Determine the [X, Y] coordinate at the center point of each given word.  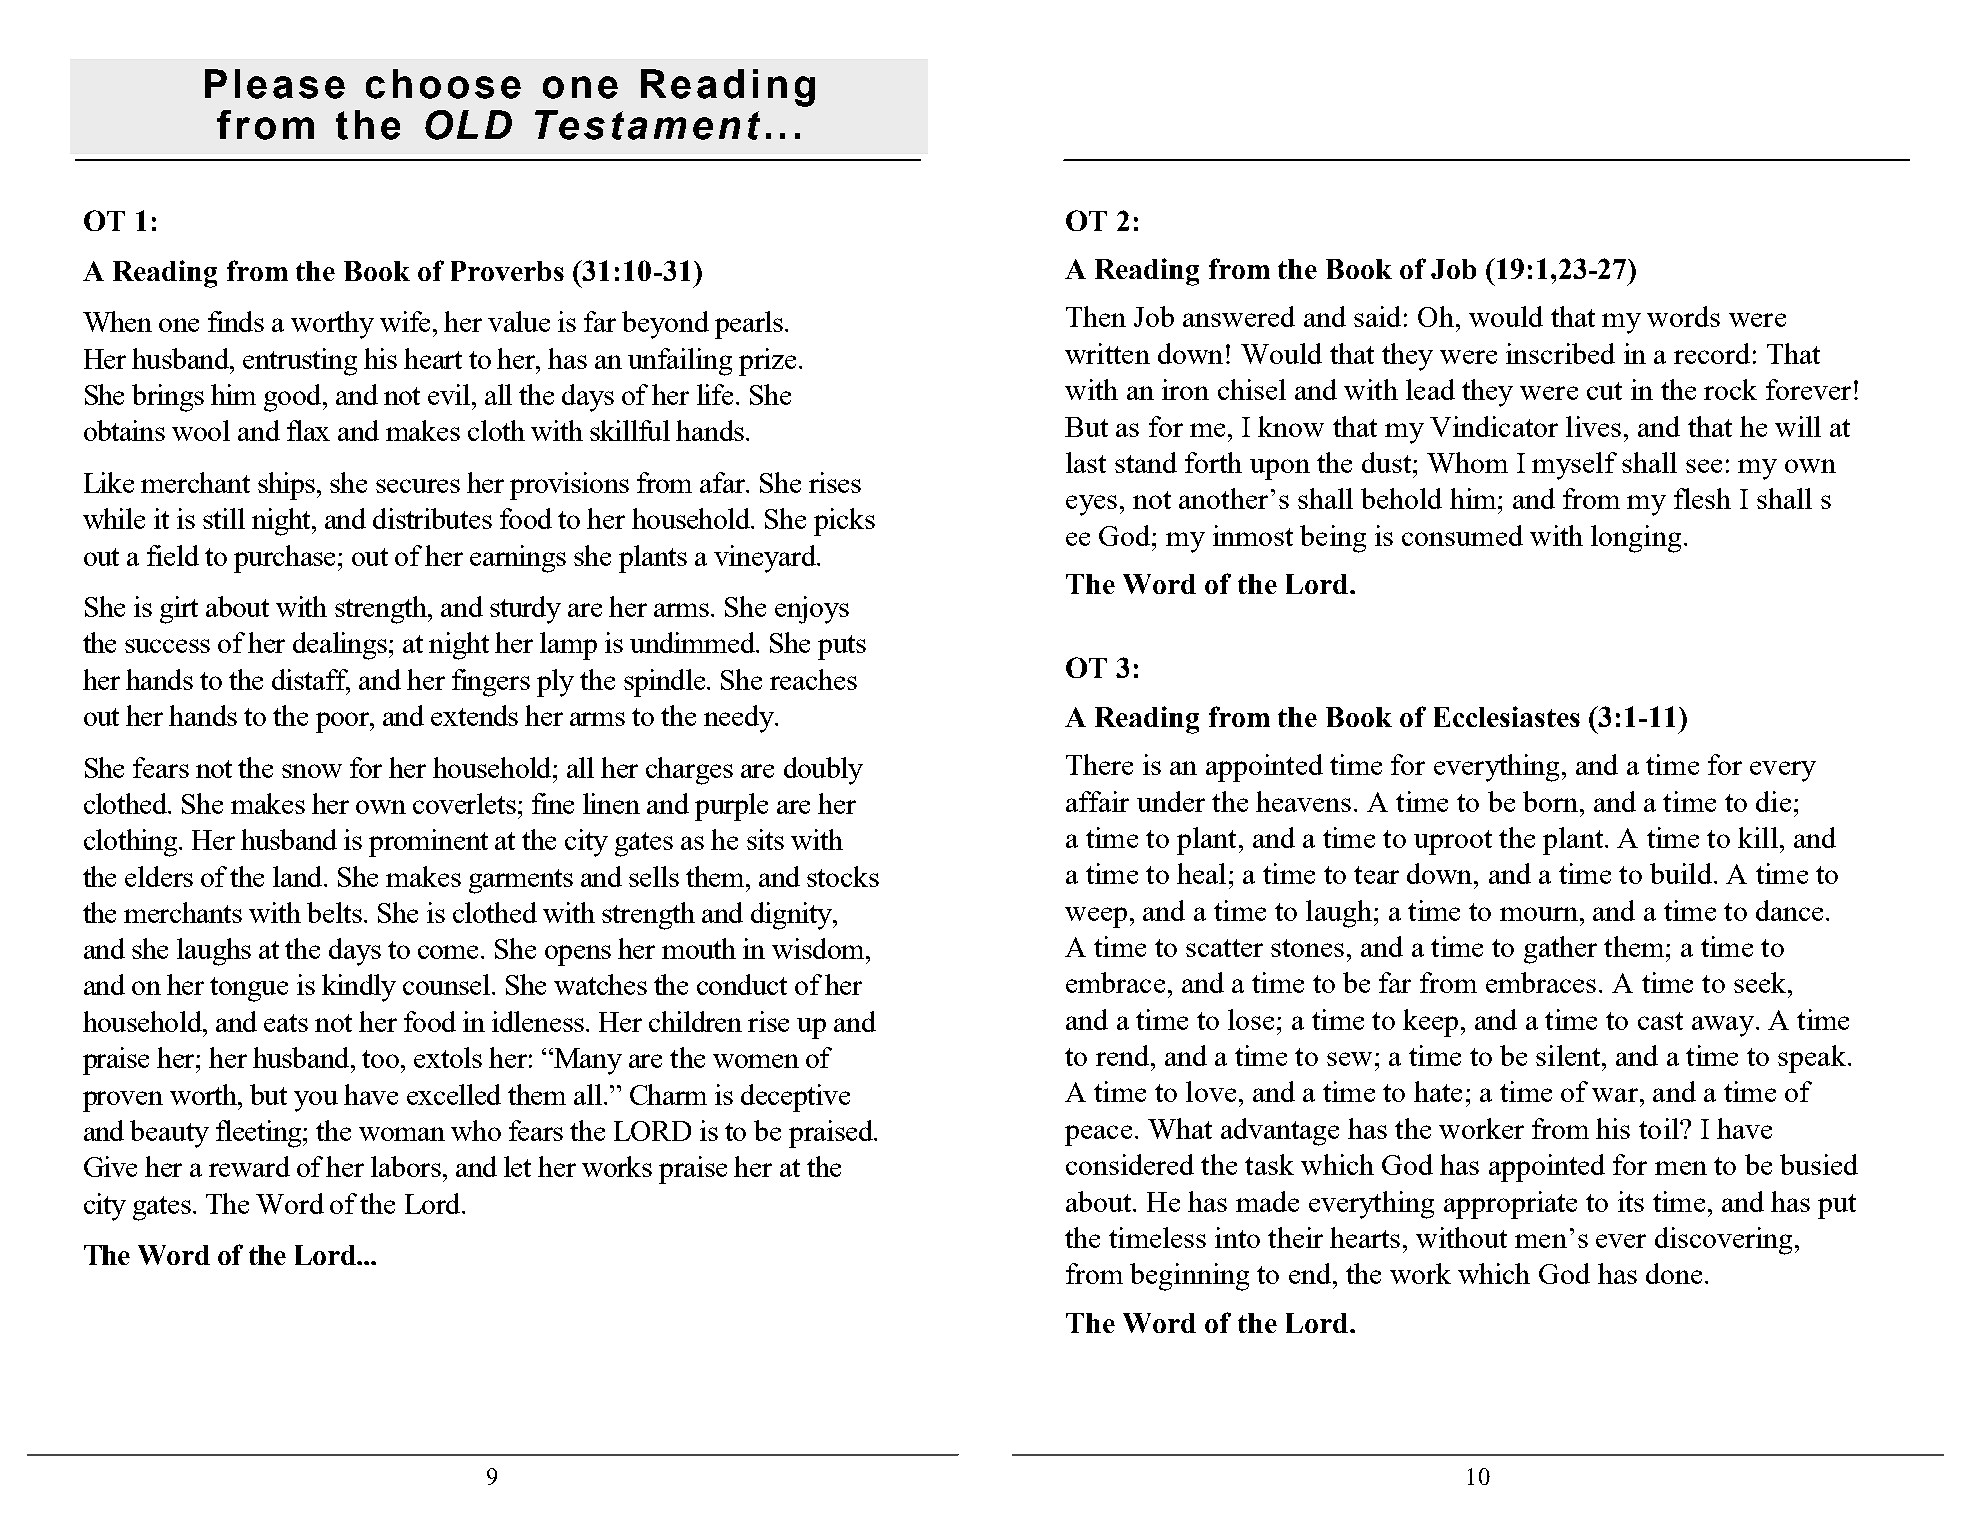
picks [844, 522]
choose [443, 84]
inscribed [1560, 353]
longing [1636, 539]
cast [1660, 1021]
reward [249, 1166]
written [1107, 353]
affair [1097, 801]
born [1550, 801]
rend [1122, 1055]
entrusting [300, 362]
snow [312, 771]
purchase [286, 559]
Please [275, 84]
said [1377, 316]
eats [286, 1023]
